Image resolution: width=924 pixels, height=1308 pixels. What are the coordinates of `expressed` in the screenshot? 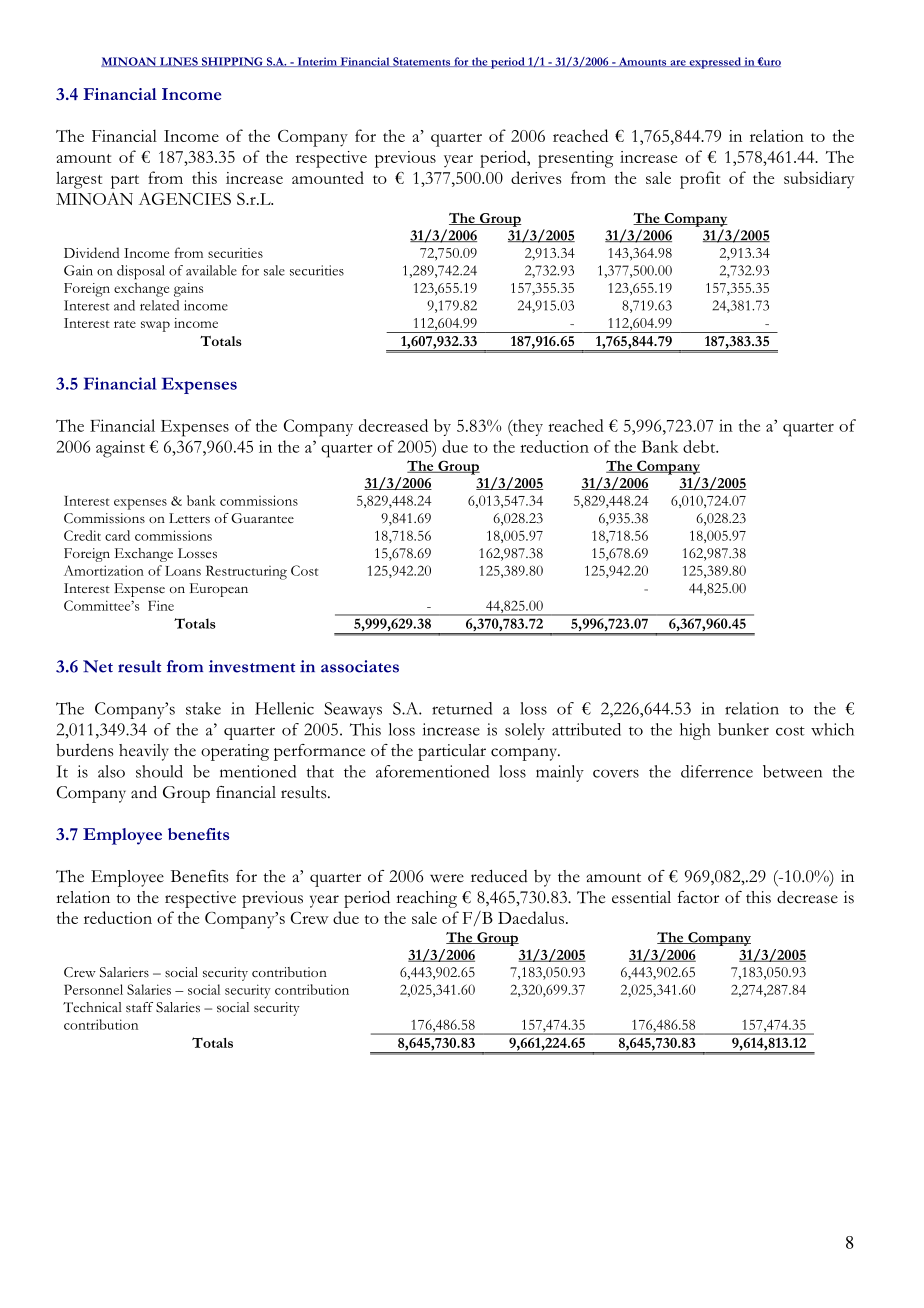 It's located at (715, 63).
